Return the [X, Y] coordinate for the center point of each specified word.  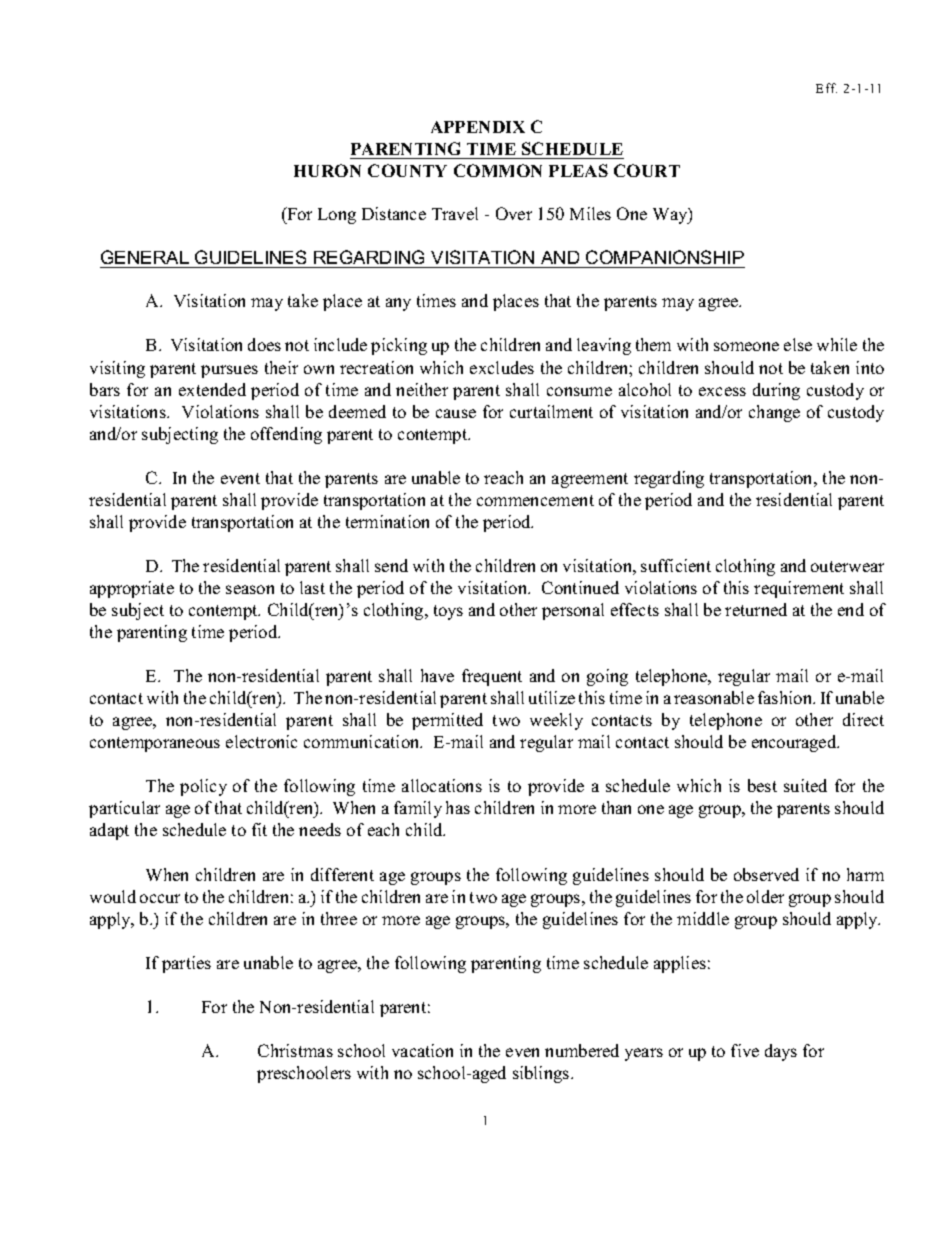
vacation [422, 1050]
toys [448, 612]
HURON [327, 170]
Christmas [295, 1050]
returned [756, 609]
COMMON [498, 170]
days [781, 1052]
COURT [647, 170]
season [250, 589]
